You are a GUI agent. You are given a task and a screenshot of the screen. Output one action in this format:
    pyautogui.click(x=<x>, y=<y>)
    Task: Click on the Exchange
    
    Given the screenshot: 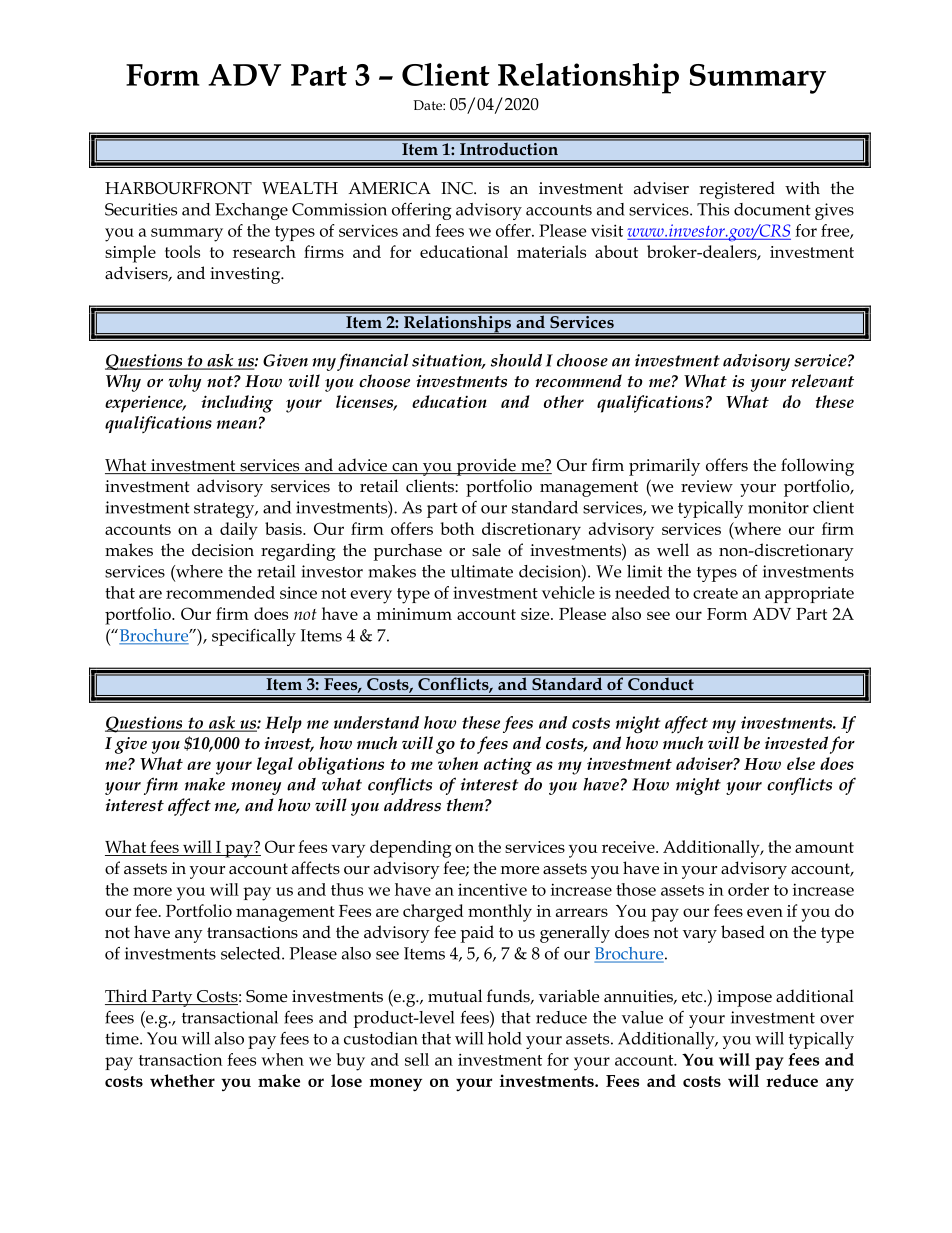 What is the action you would take?
    pyautogui.click(x=251, y=211)
